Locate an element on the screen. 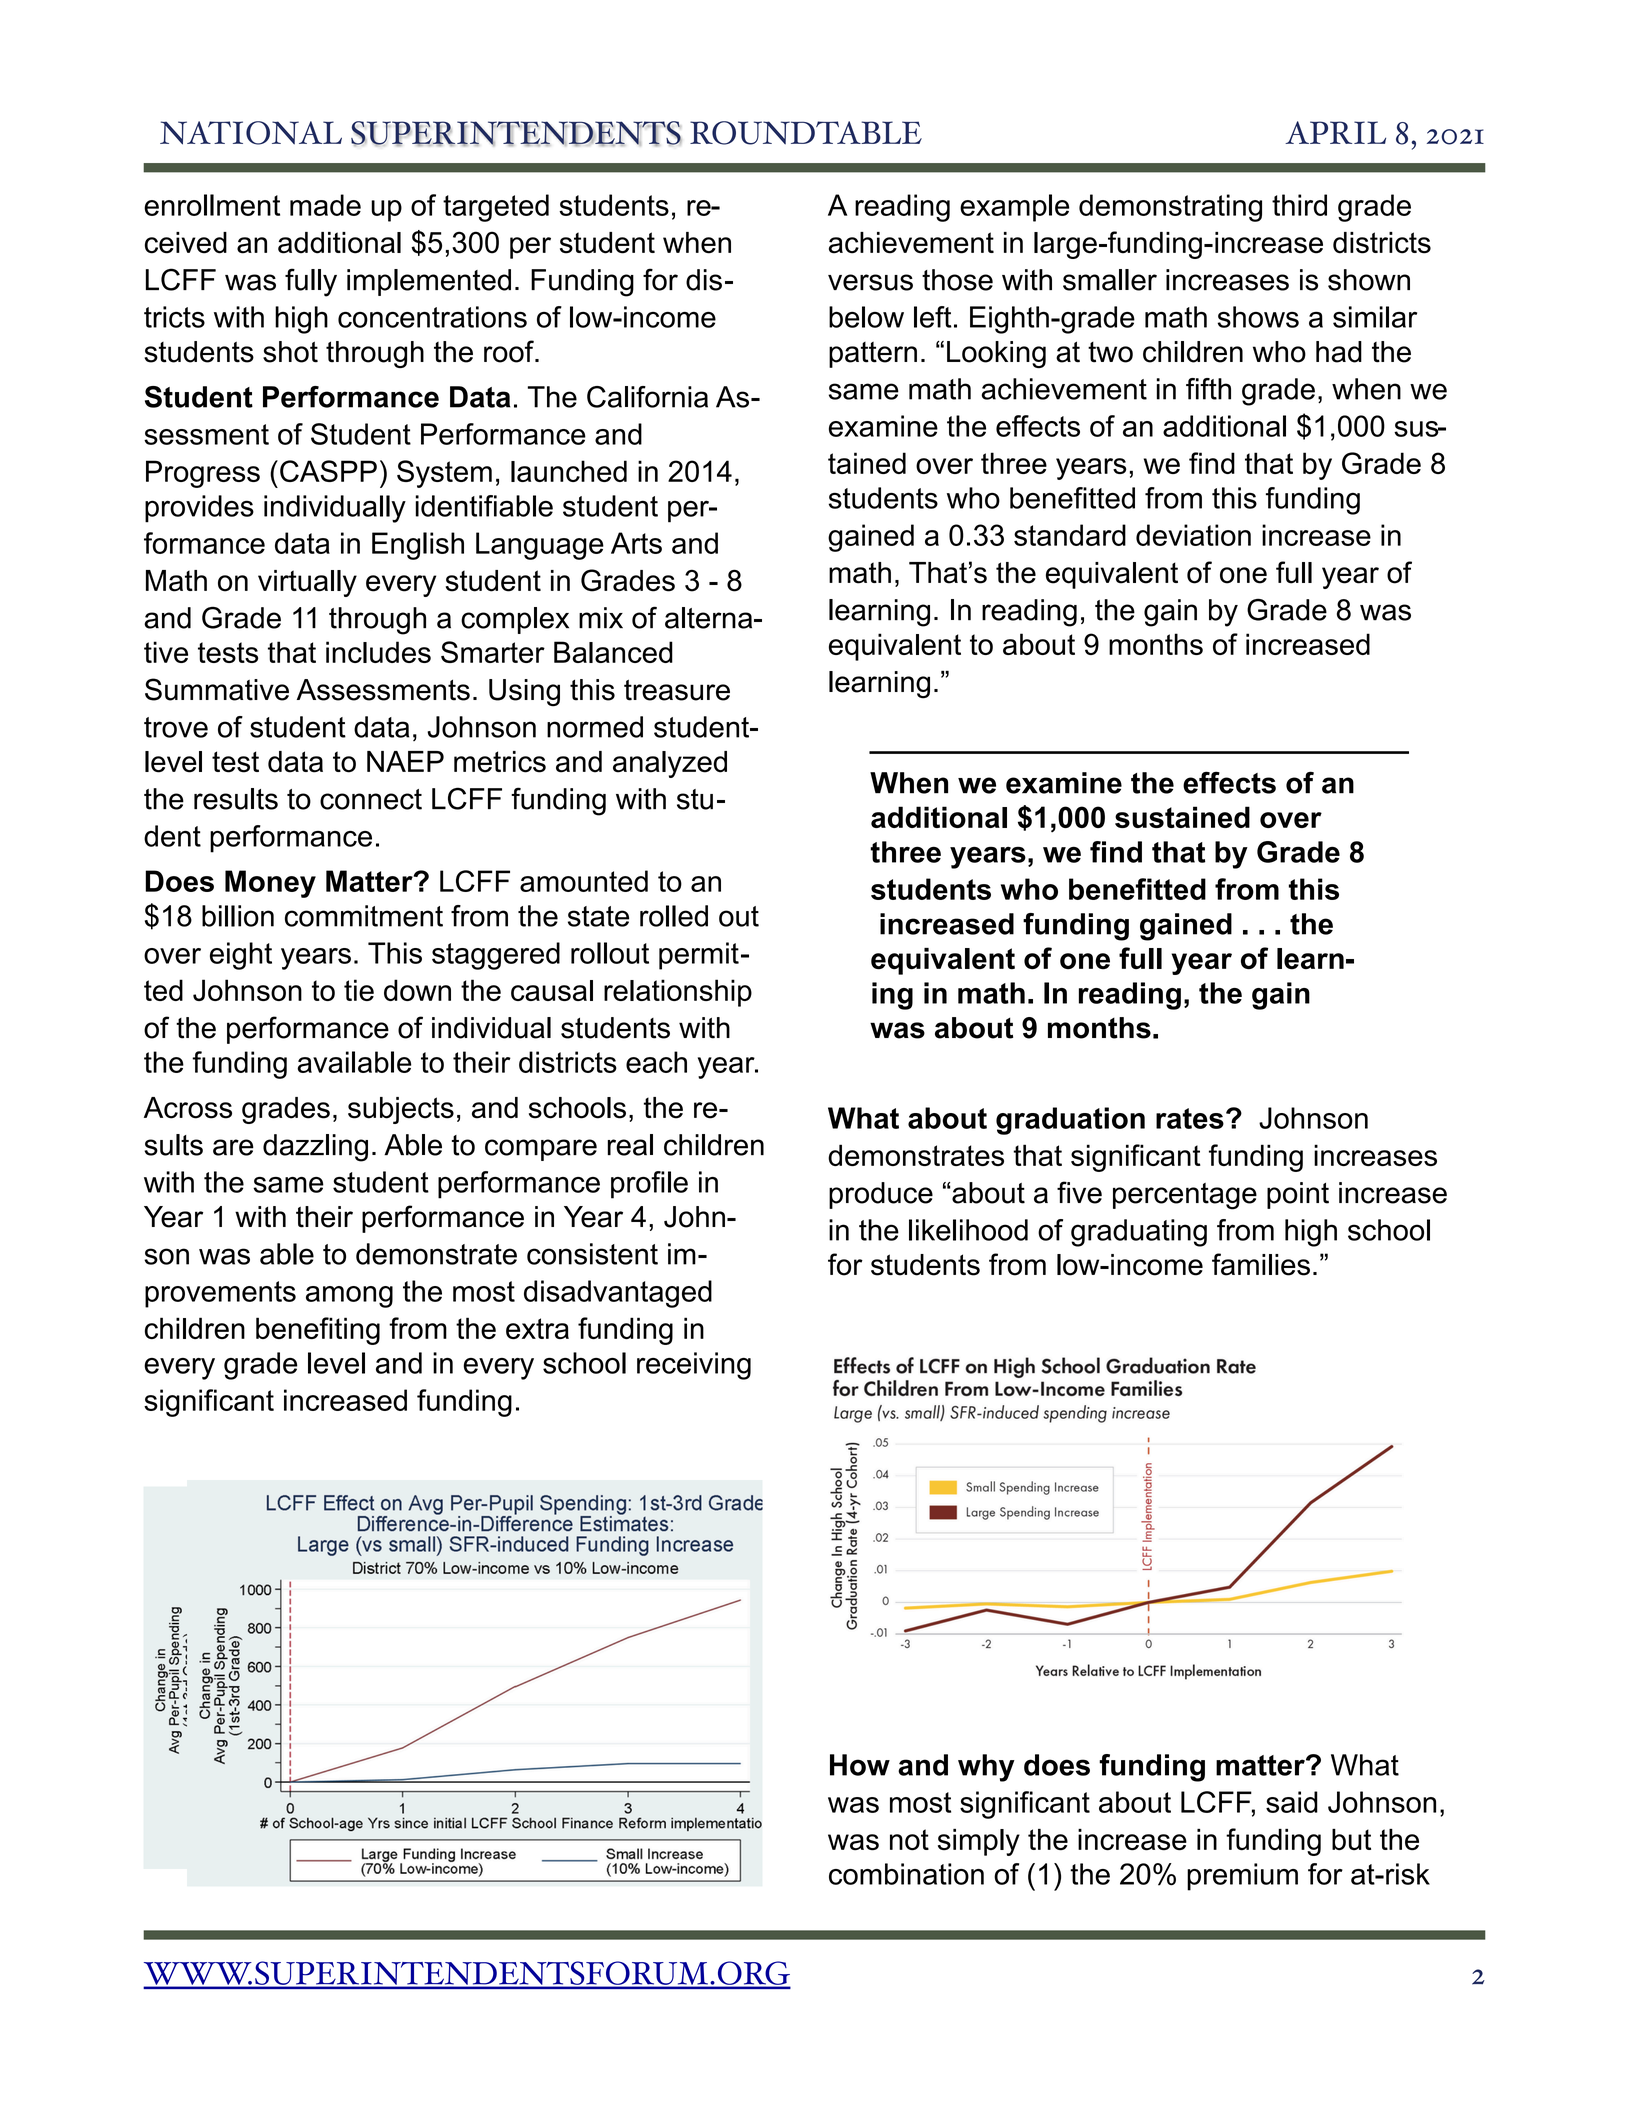 This screenshot has height=2108, width=1629. demonstrating is located at coordinates (1170, 208).
